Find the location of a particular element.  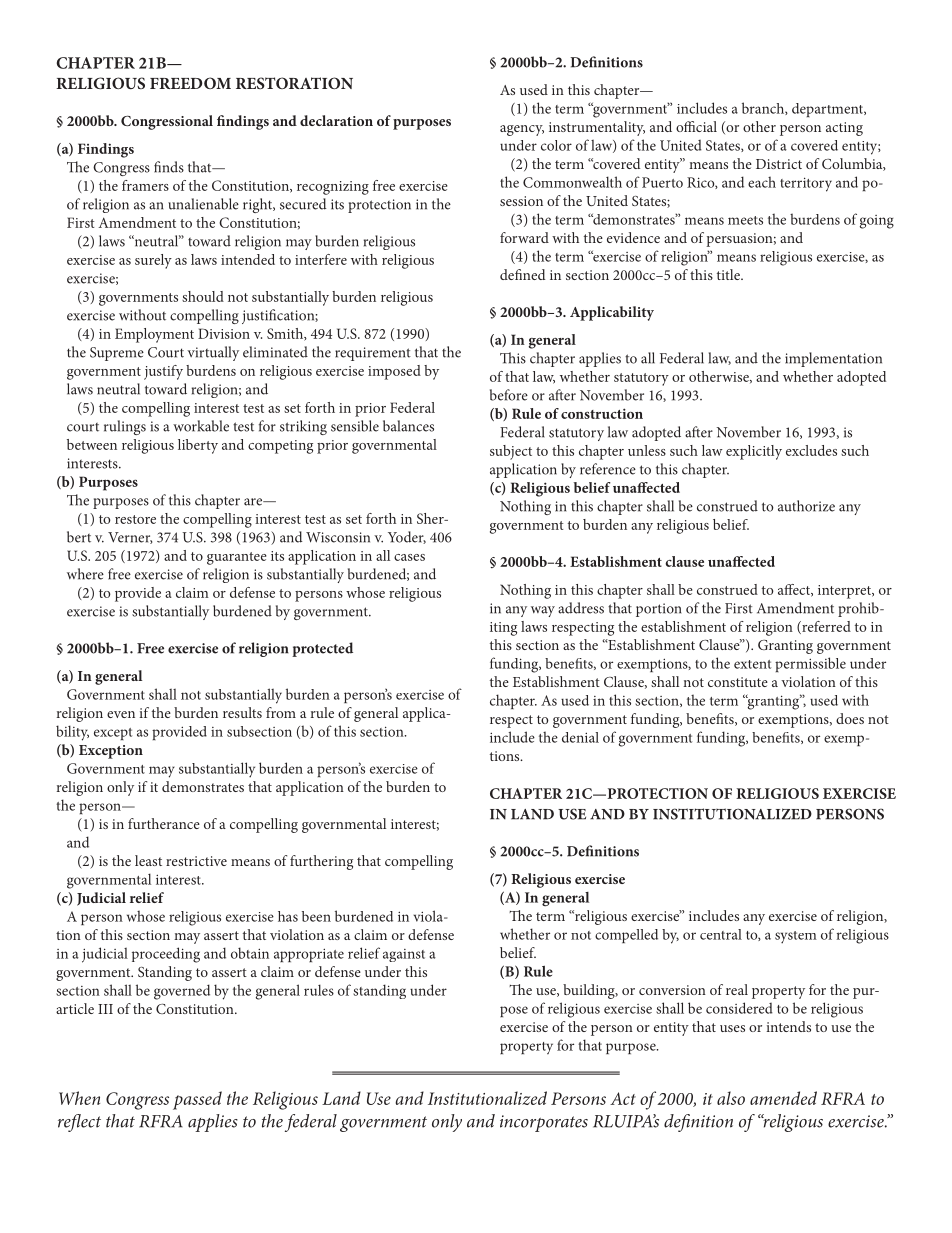

framers is located at coordinates (145, 185).
